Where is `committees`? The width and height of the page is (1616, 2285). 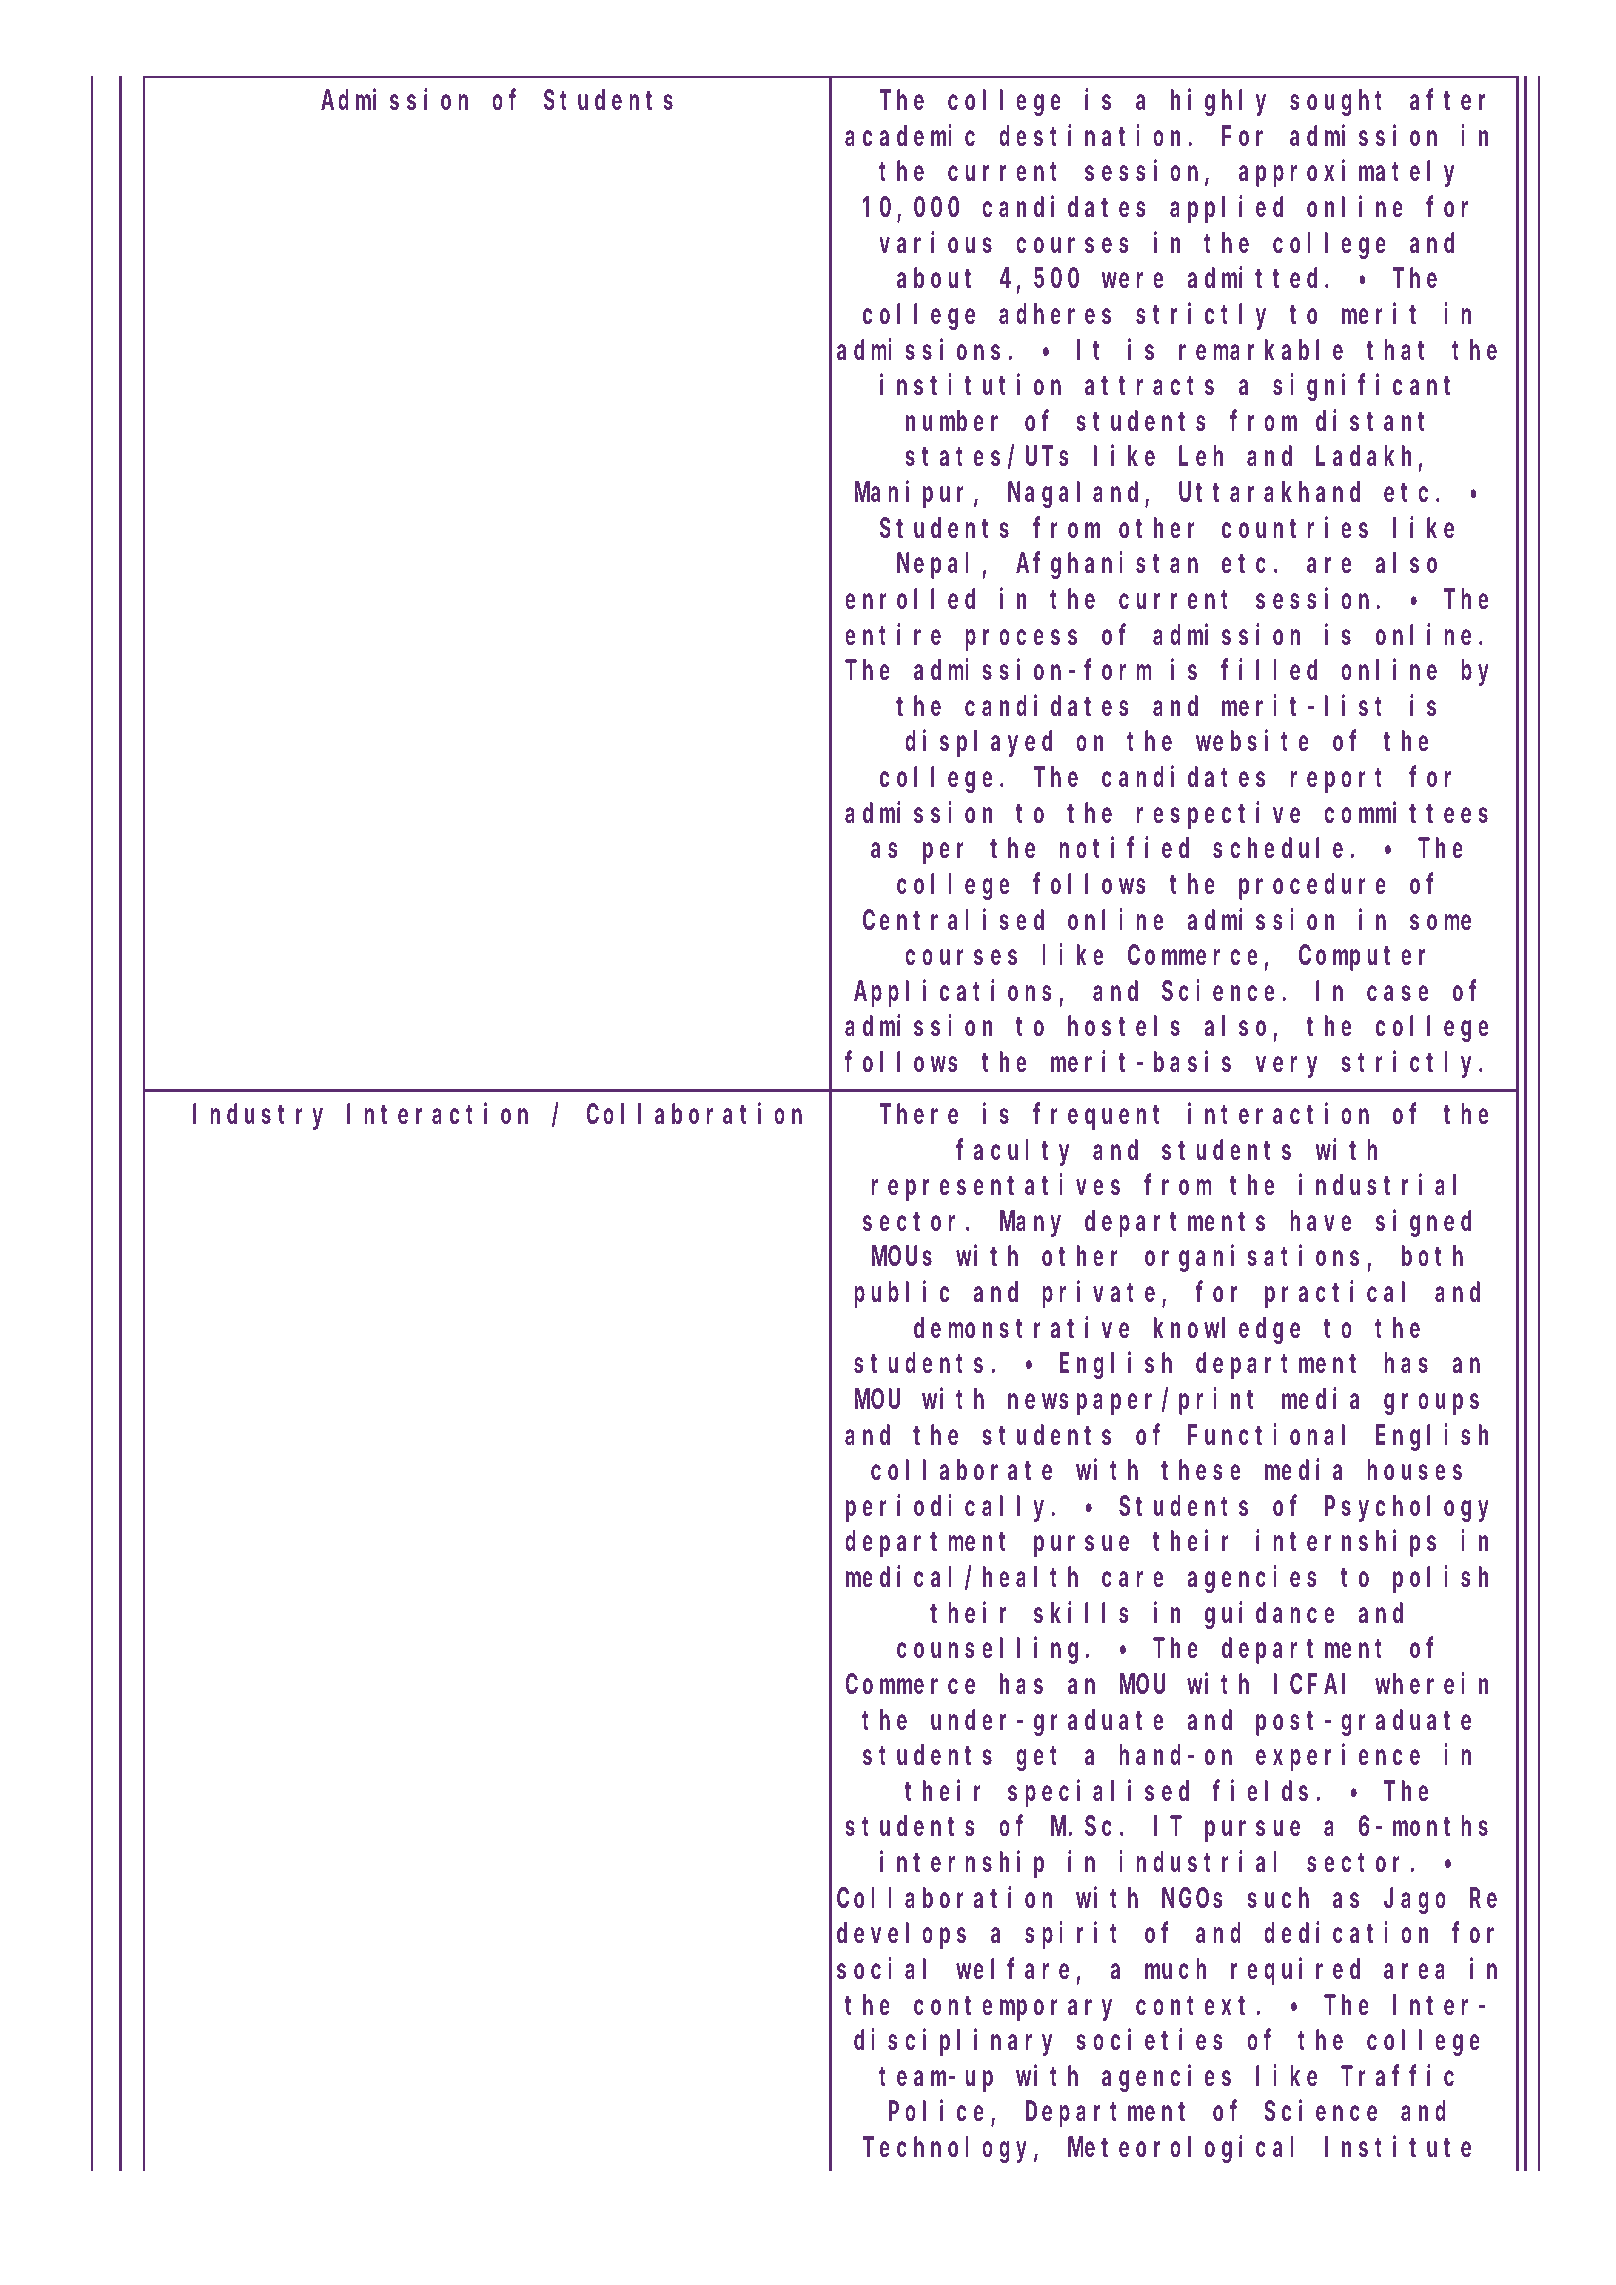
committees is located at coordinates (1406, 812).
